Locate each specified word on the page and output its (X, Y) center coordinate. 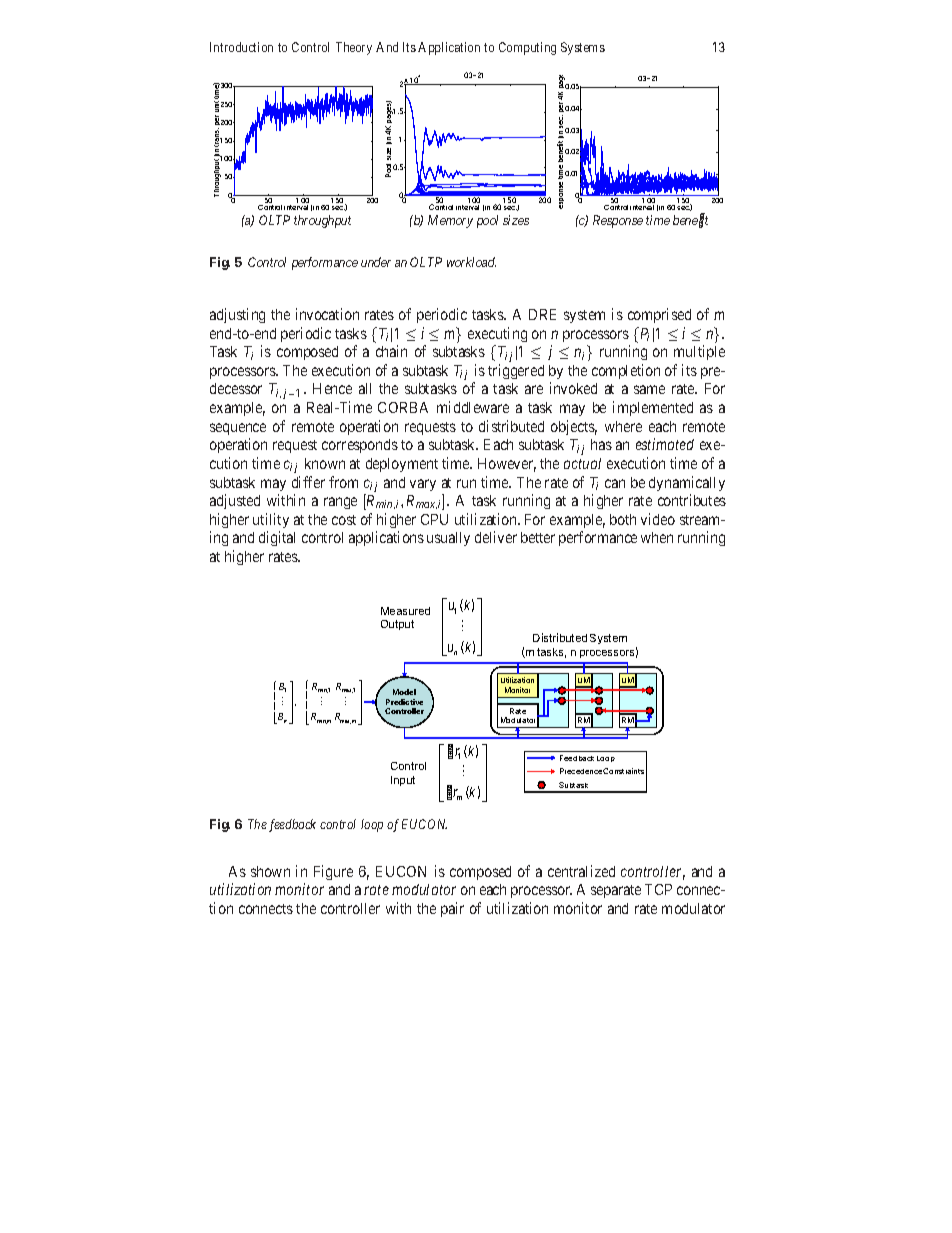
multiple (699, 352)
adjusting (237, 315)
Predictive (404, 702)
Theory (354, 48)
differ (308, 482)
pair (452, 909)
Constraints (623, 771)
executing (497, 334)
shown (270, 871)
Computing (527, 48)
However (507, 465)
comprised (659, 315)
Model (404, 692)
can (615, 483)
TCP (658, 889)
